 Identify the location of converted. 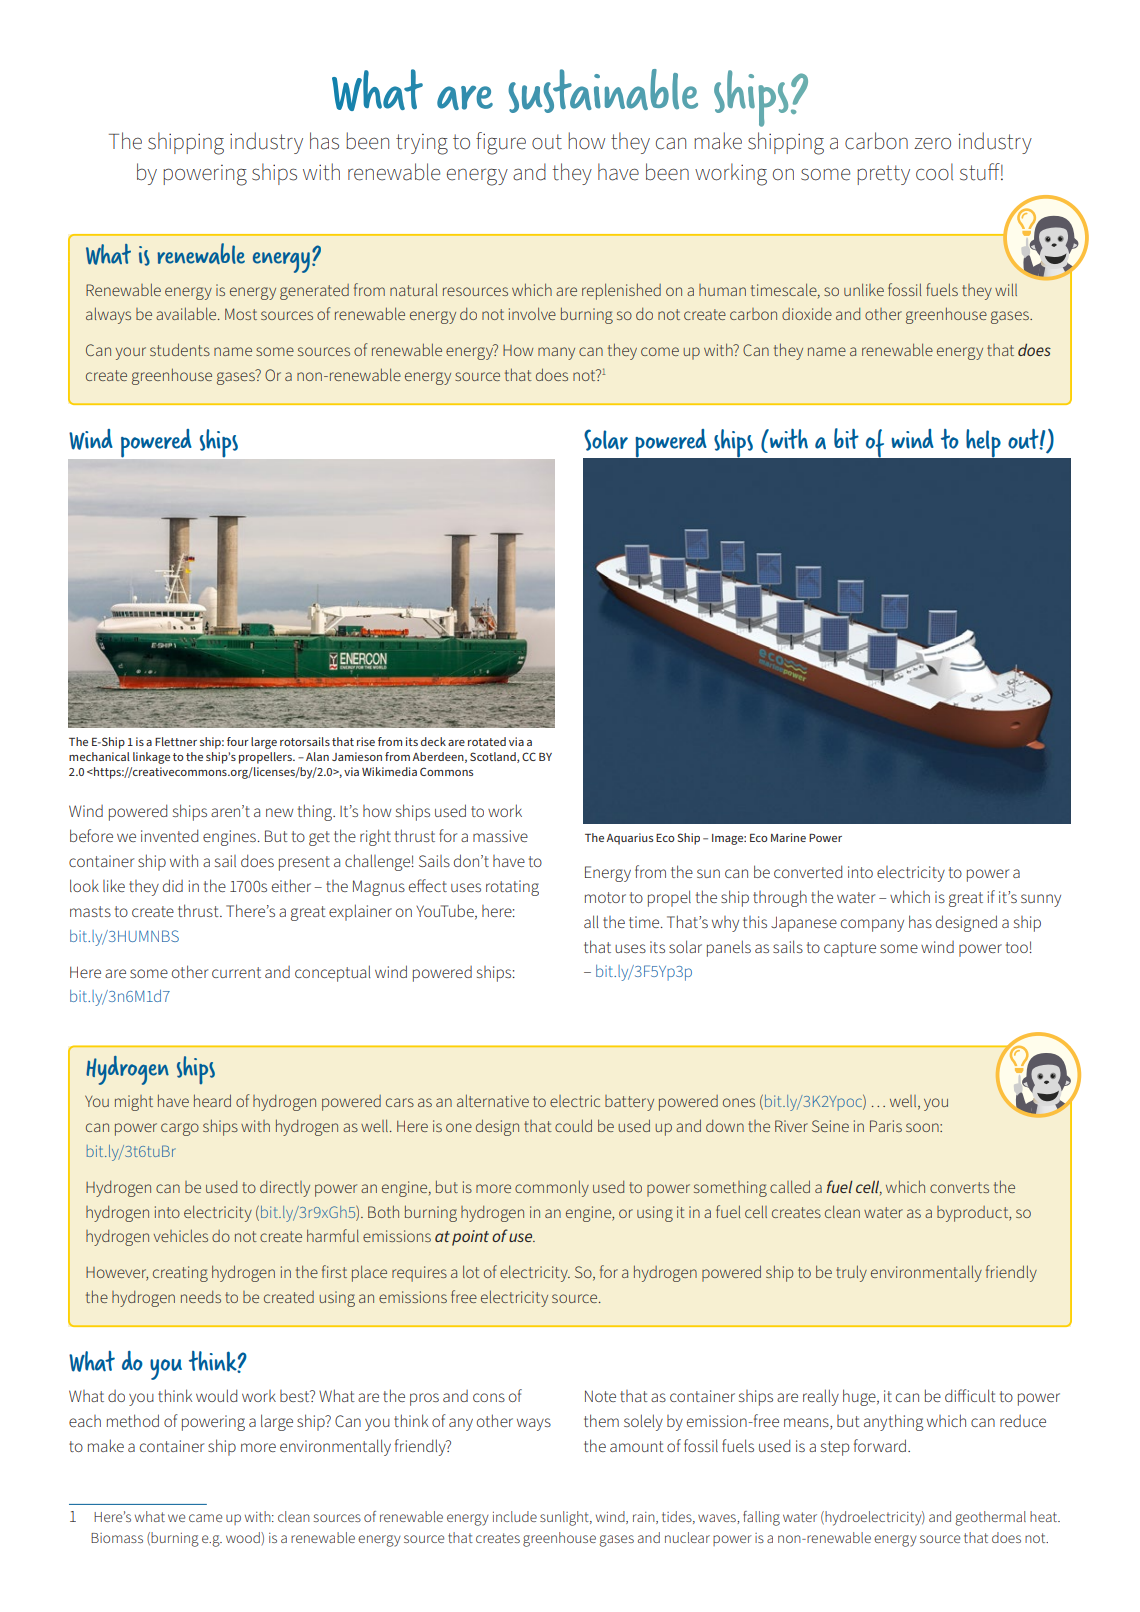
(808, 871).
